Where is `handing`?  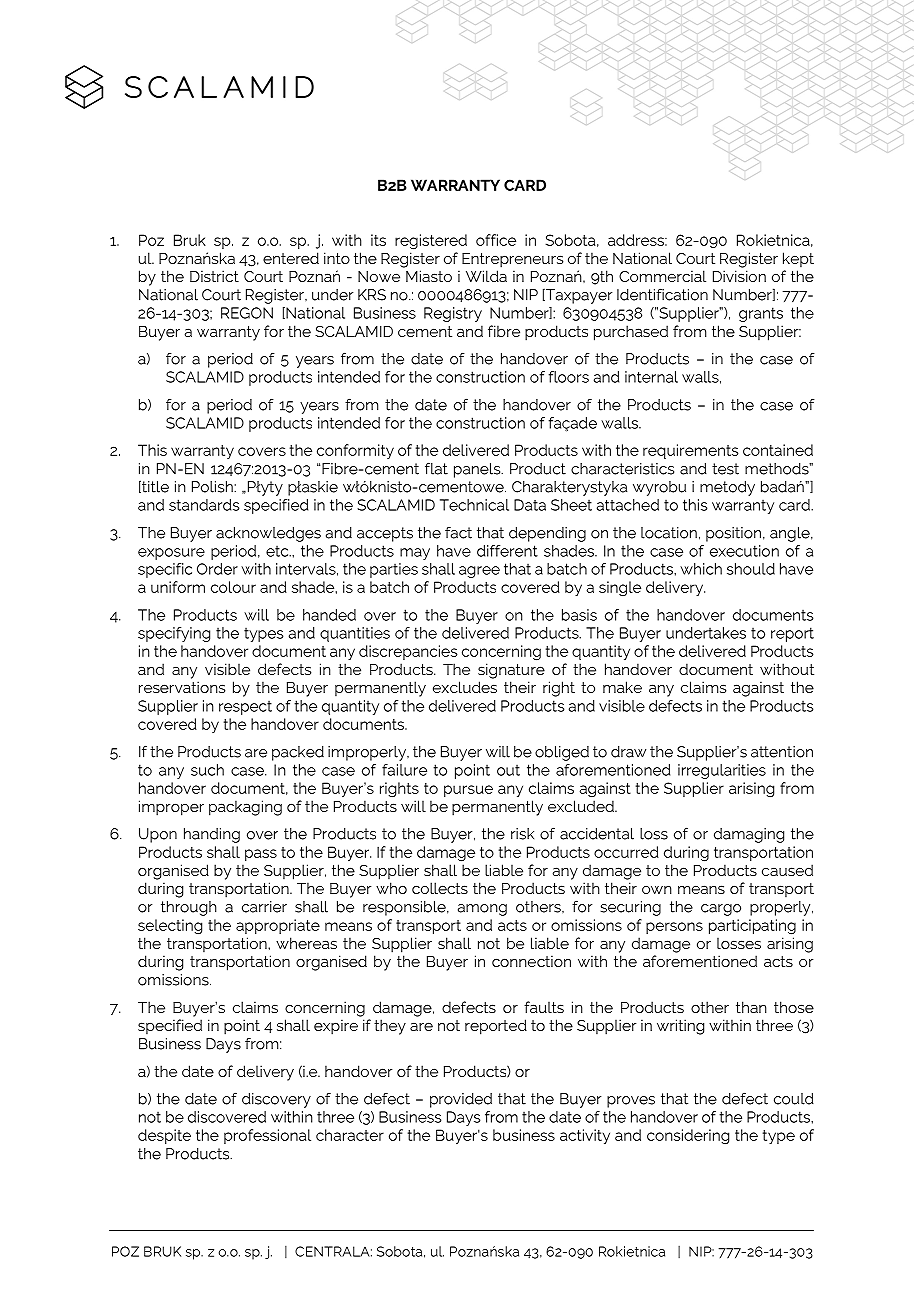
handing is located at coordinates (212, 835).
